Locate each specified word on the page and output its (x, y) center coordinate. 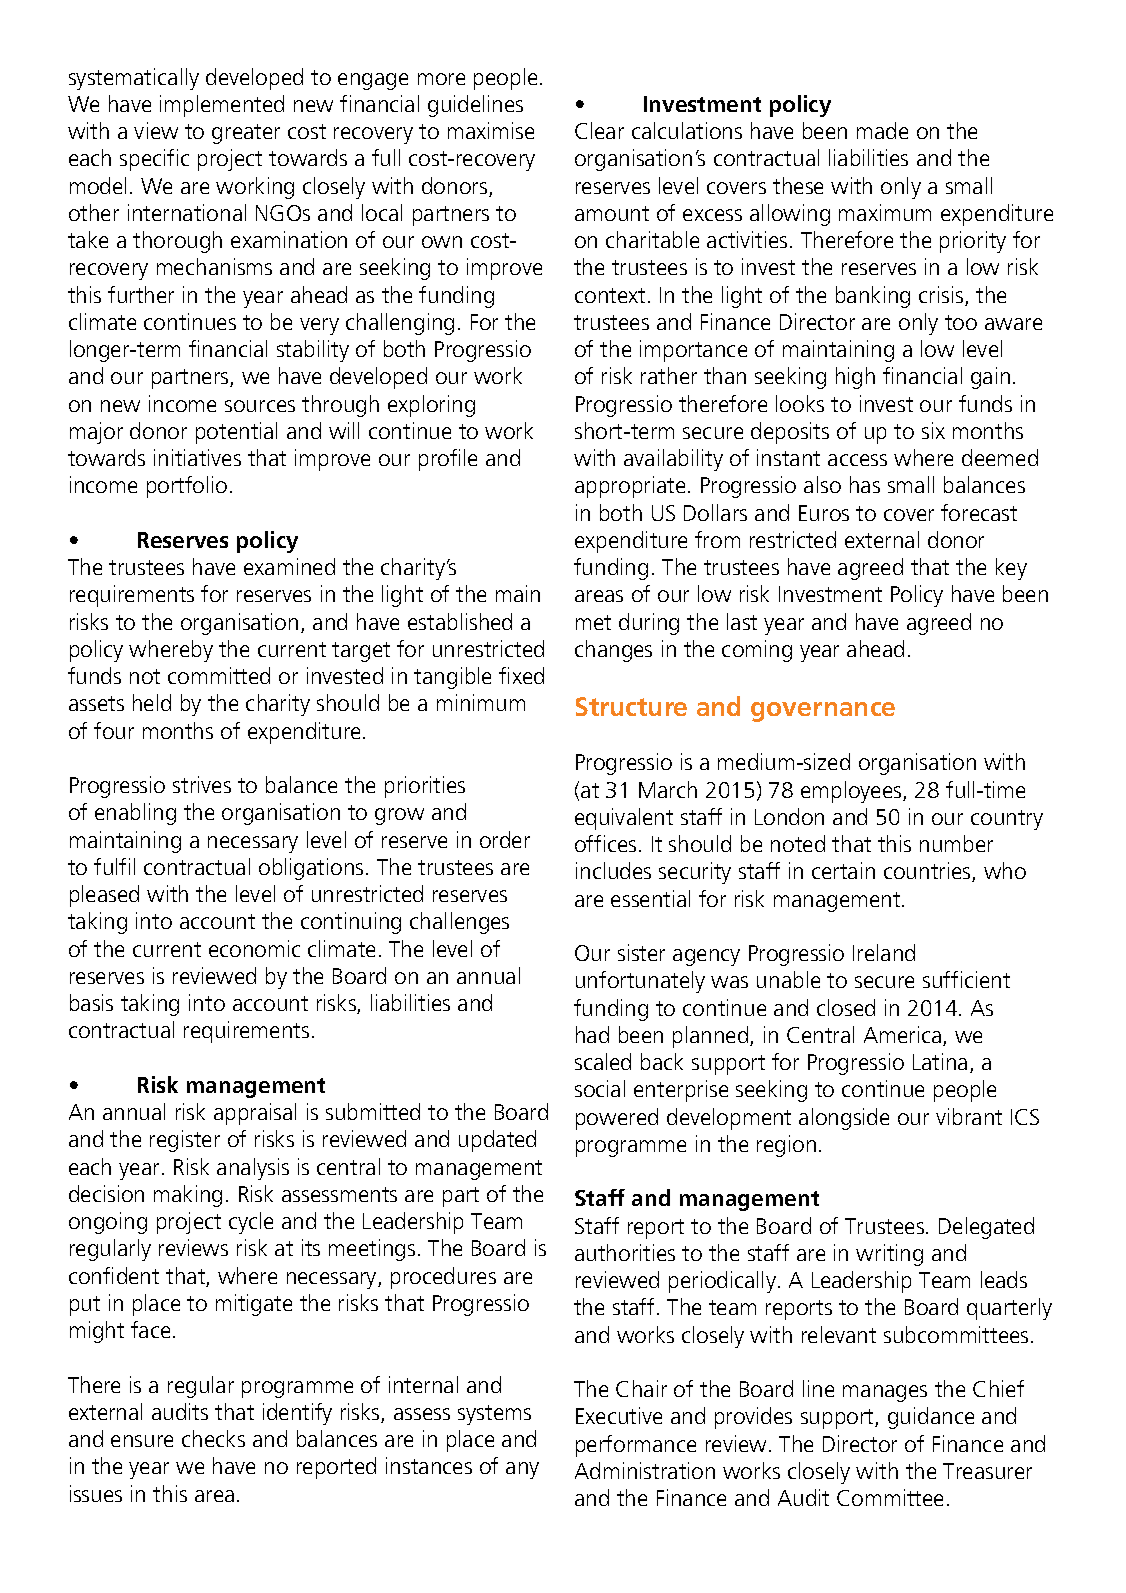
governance (823, 712)
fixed (521, 675)
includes (613, 870)
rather (669, 375)
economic (254, 948)
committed (219, 675)
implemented (222, 106)
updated (497, 1141)
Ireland (884, 952)
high (855, 378)
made (882, 130)
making (188, 1196)
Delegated (986, 1228)
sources (260, 406)
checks (213, 1438)
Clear (599, 130)
